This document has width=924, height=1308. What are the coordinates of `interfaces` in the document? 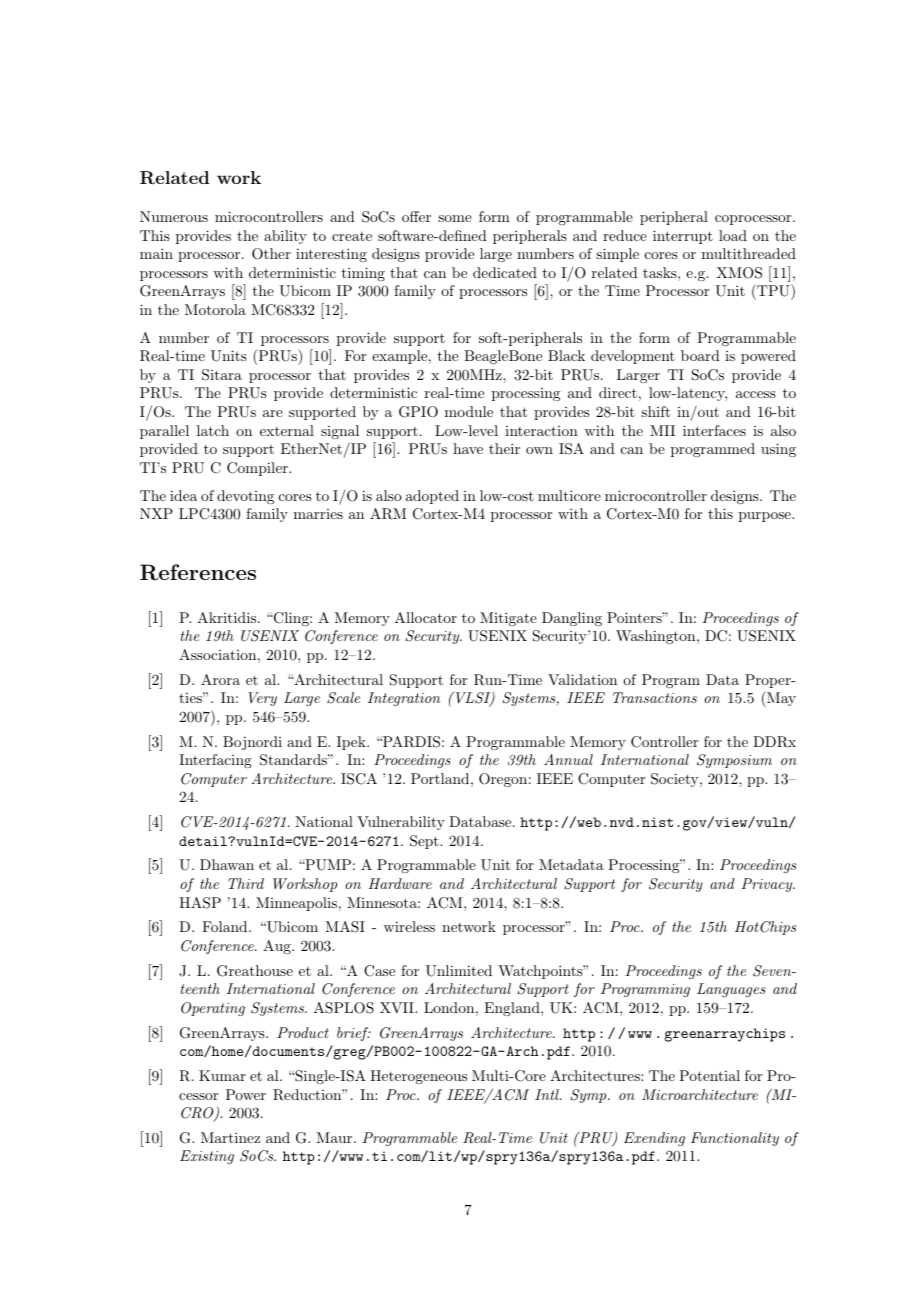 It's located at (714, 430).
